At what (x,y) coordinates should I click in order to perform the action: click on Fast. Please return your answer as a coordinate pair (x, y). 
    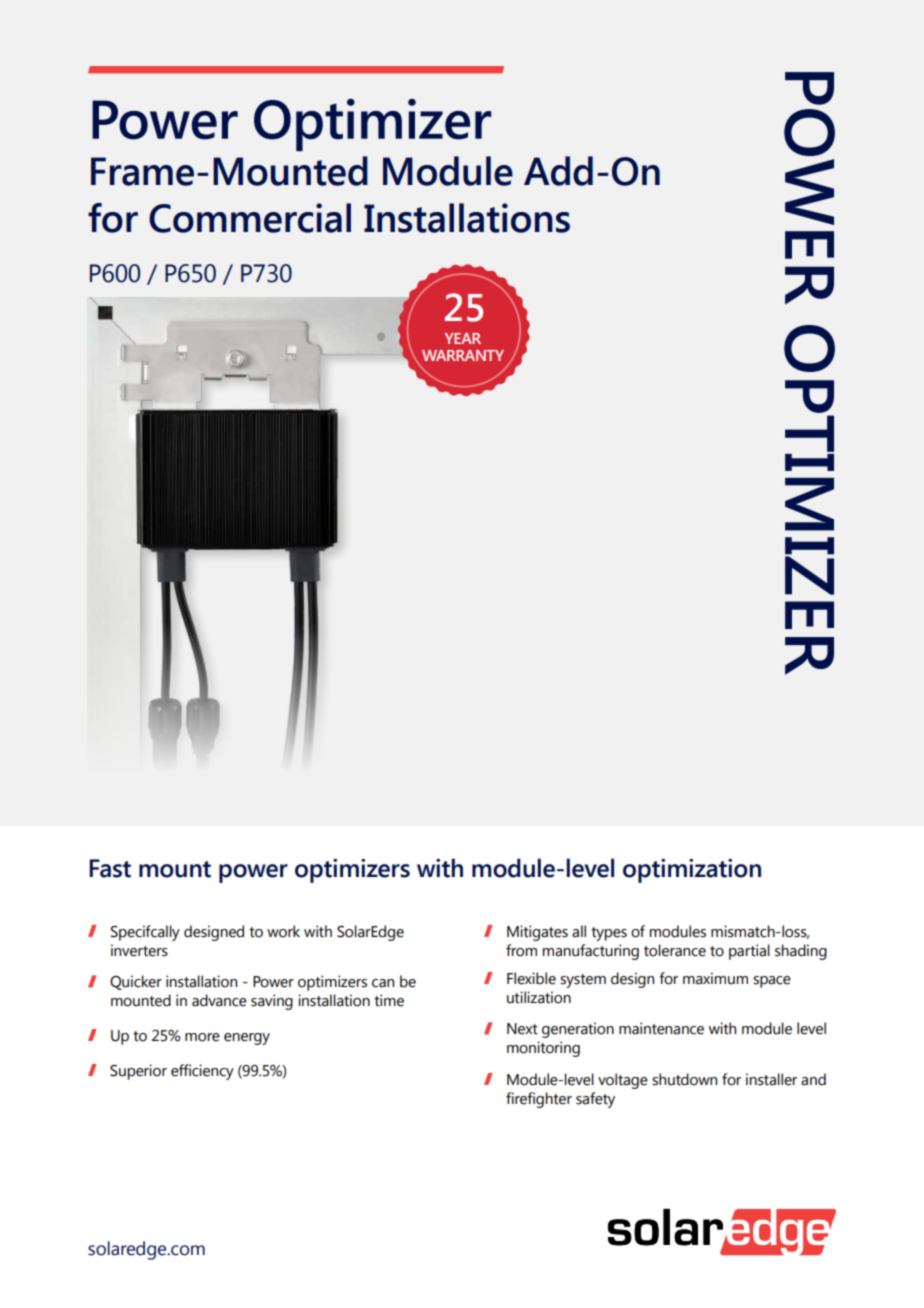
    Looking at the image, I should click on (110, 868).
